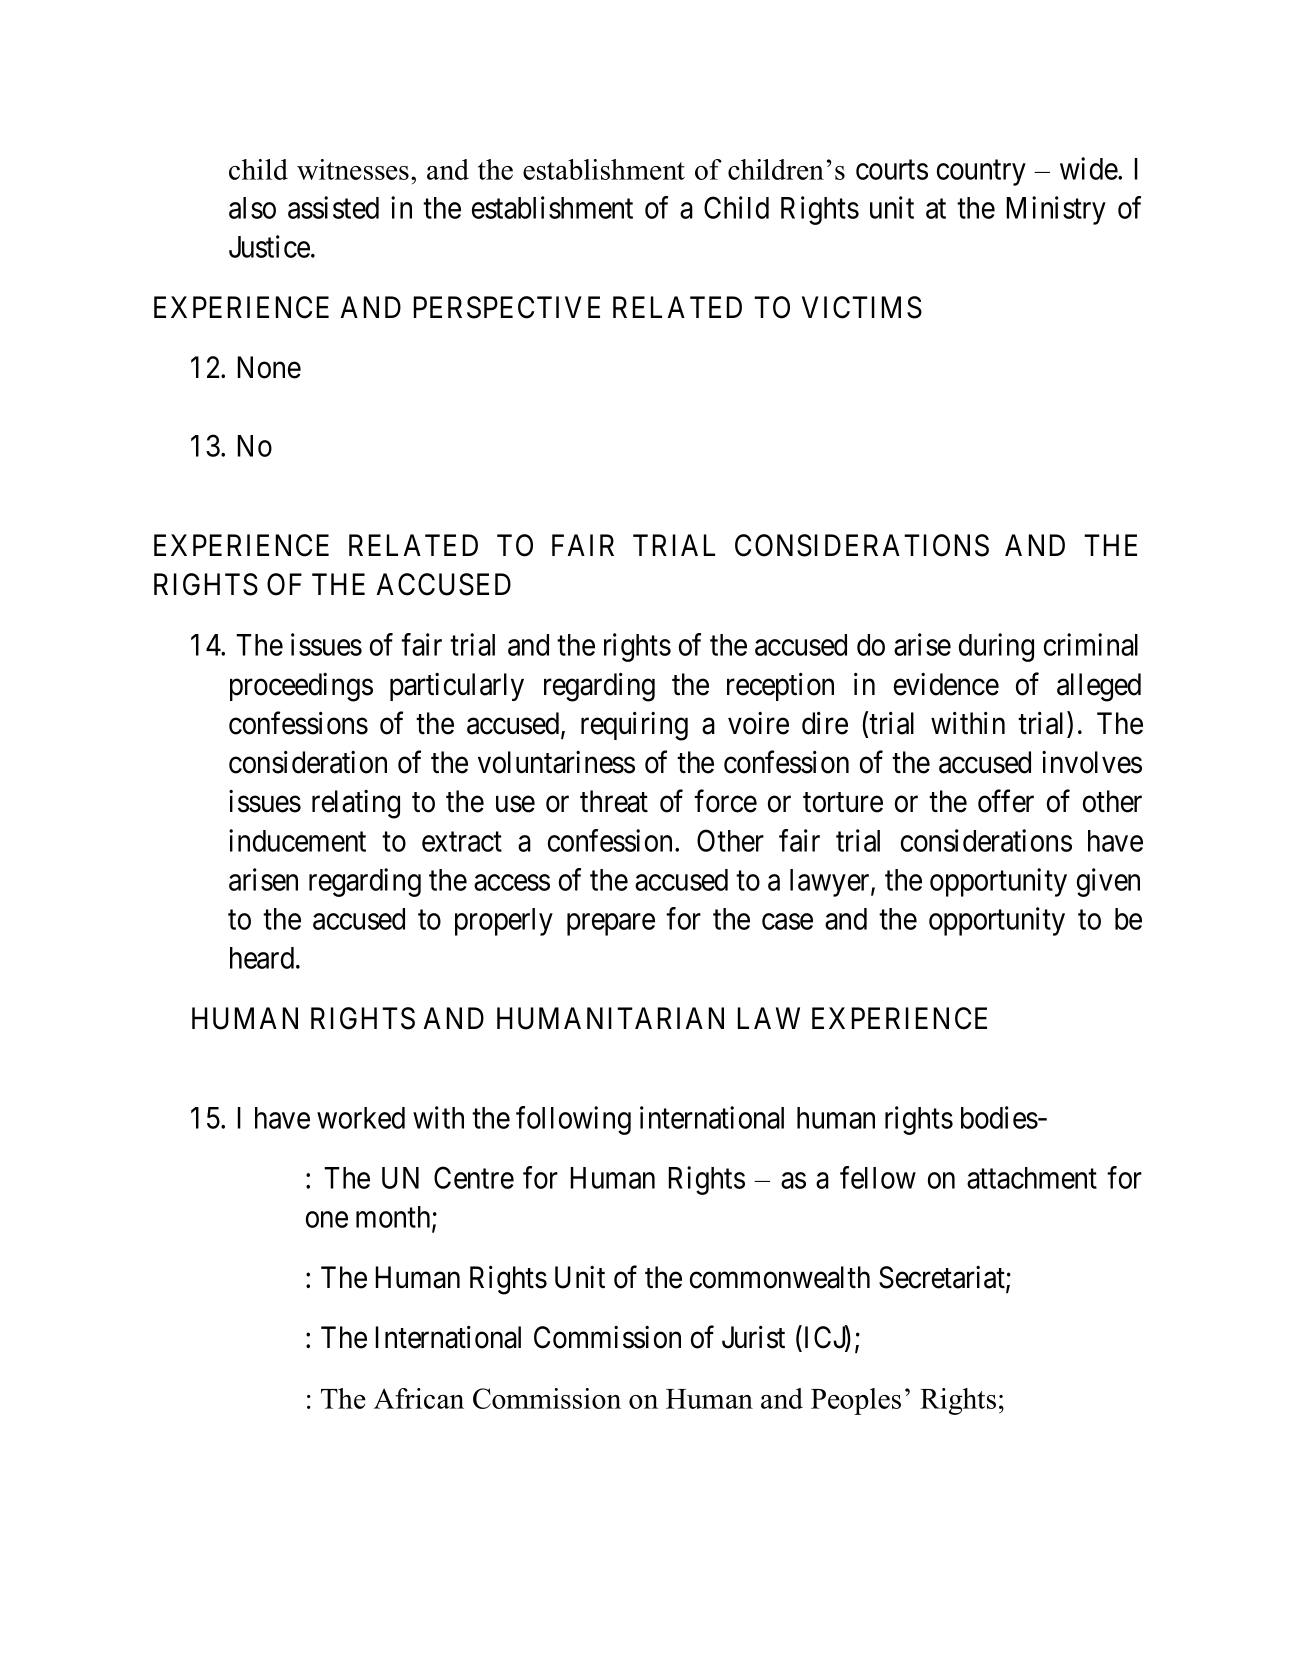  I want to click on offer, so click(1006, 801).
